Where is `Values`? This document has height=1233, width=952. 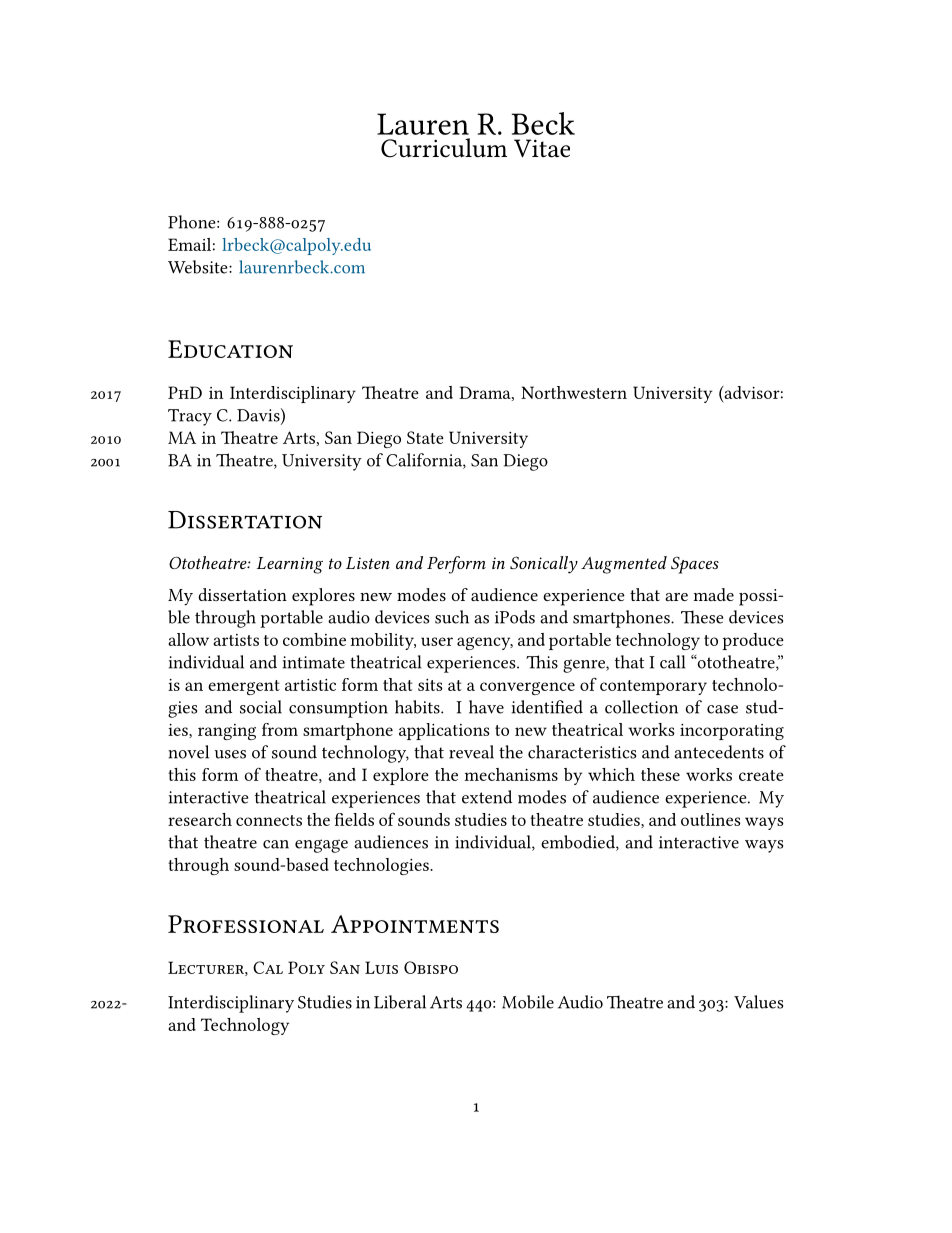 Values is located at coordinates (758, 1002).
